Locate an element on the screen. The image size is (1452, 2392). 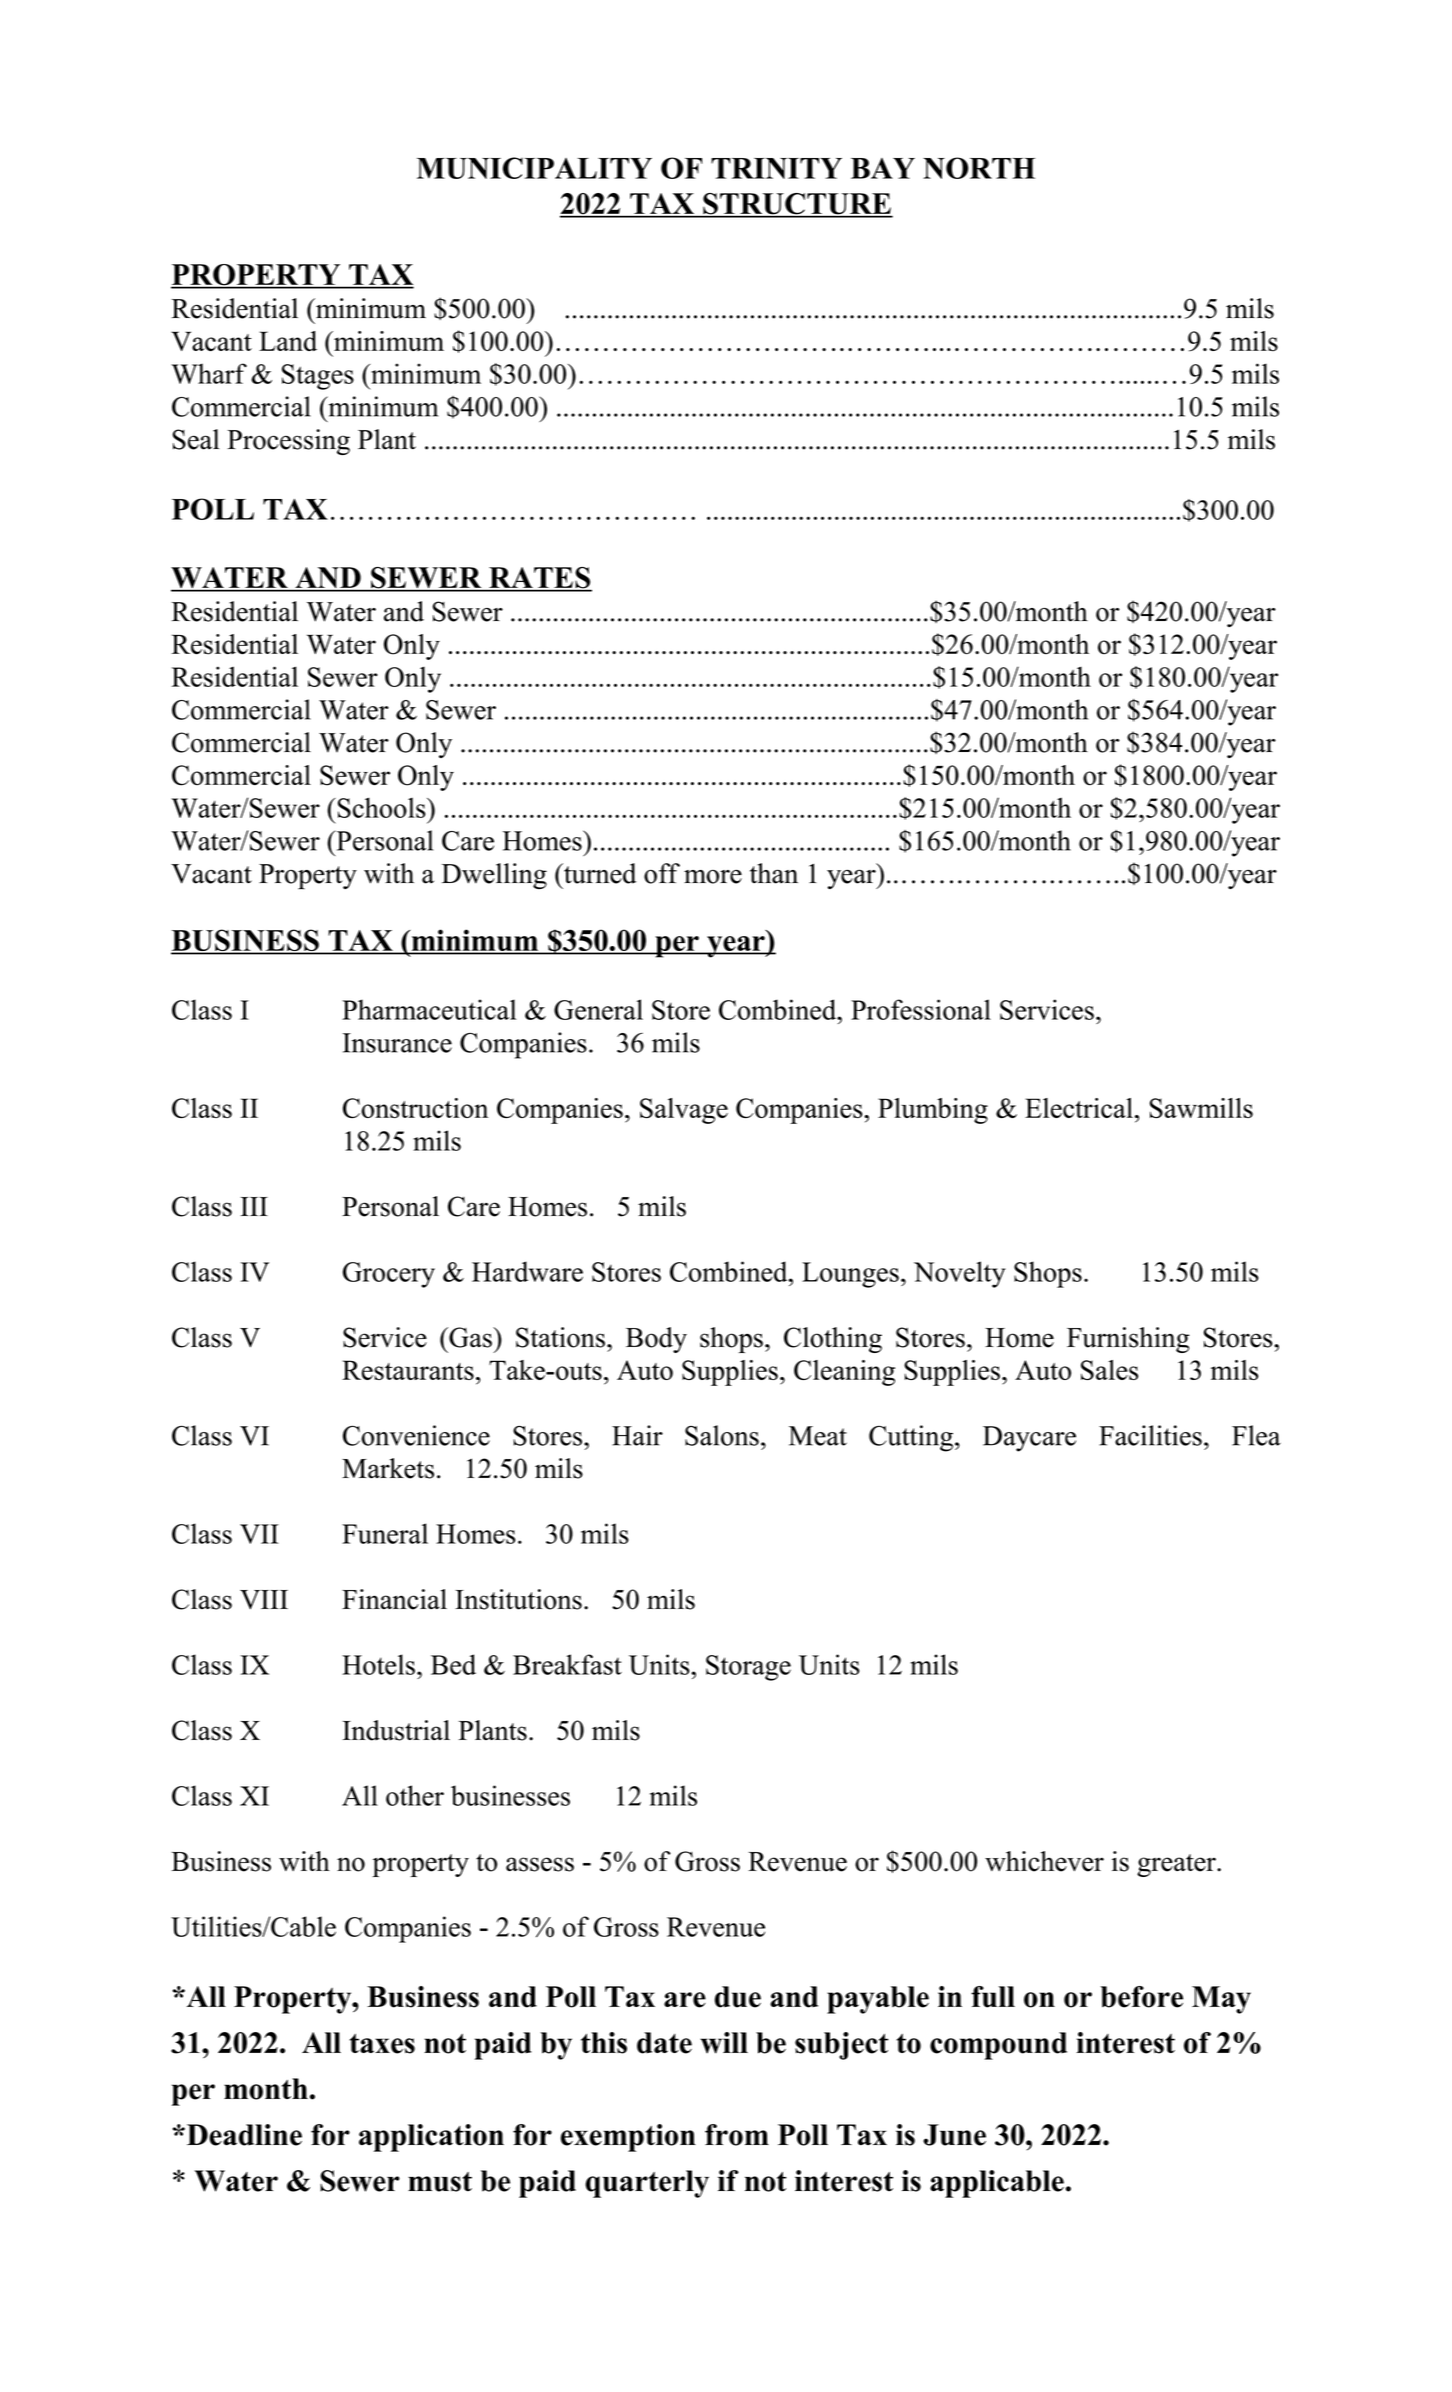
Deadline is located at coordinates (243, 2135).
